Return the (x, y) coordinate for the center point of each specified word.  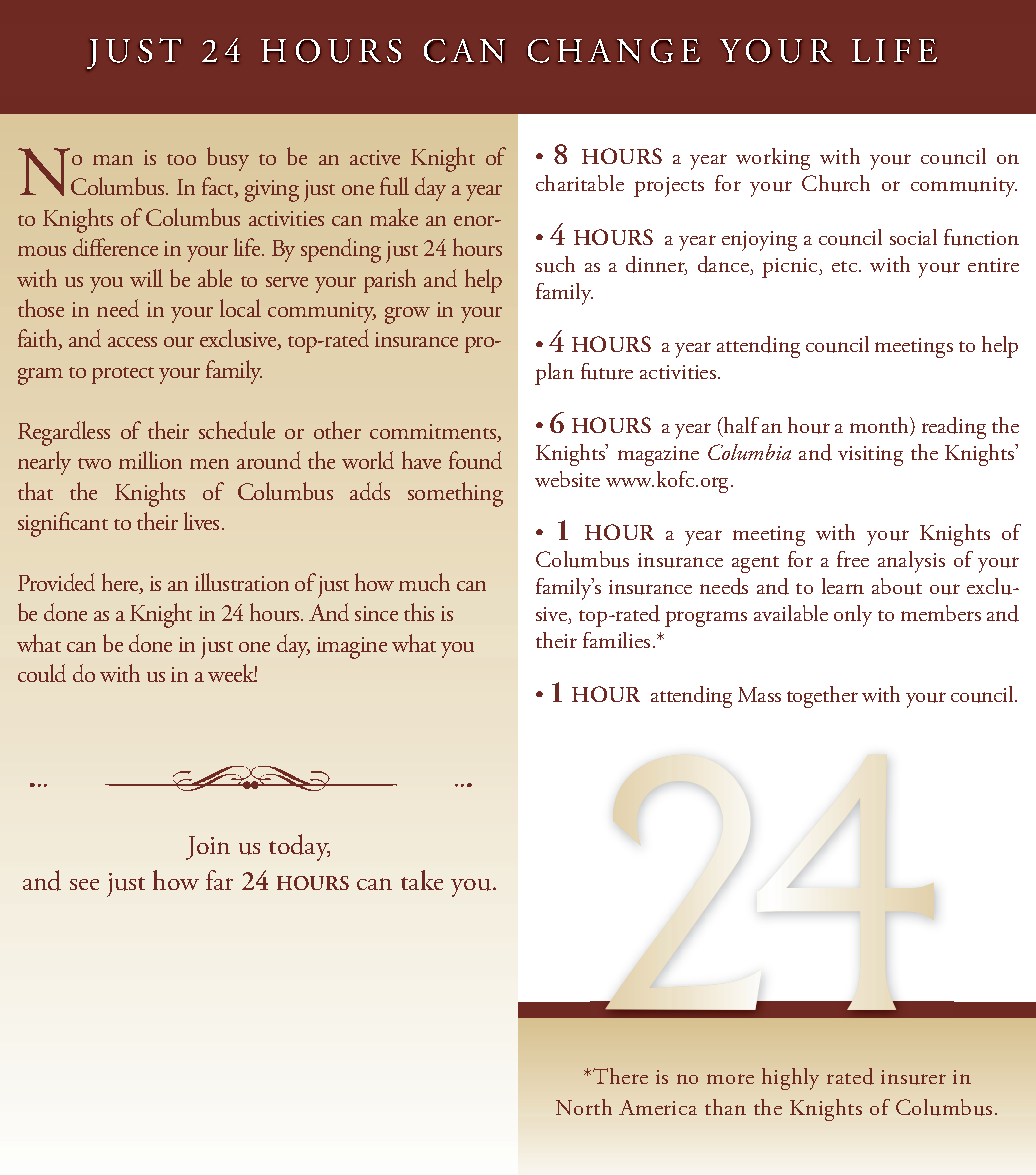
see (84, 884)
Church (836, 183)
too (181, 159)
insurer (913, 1077)
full (394, 186)
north (584, 1107)
